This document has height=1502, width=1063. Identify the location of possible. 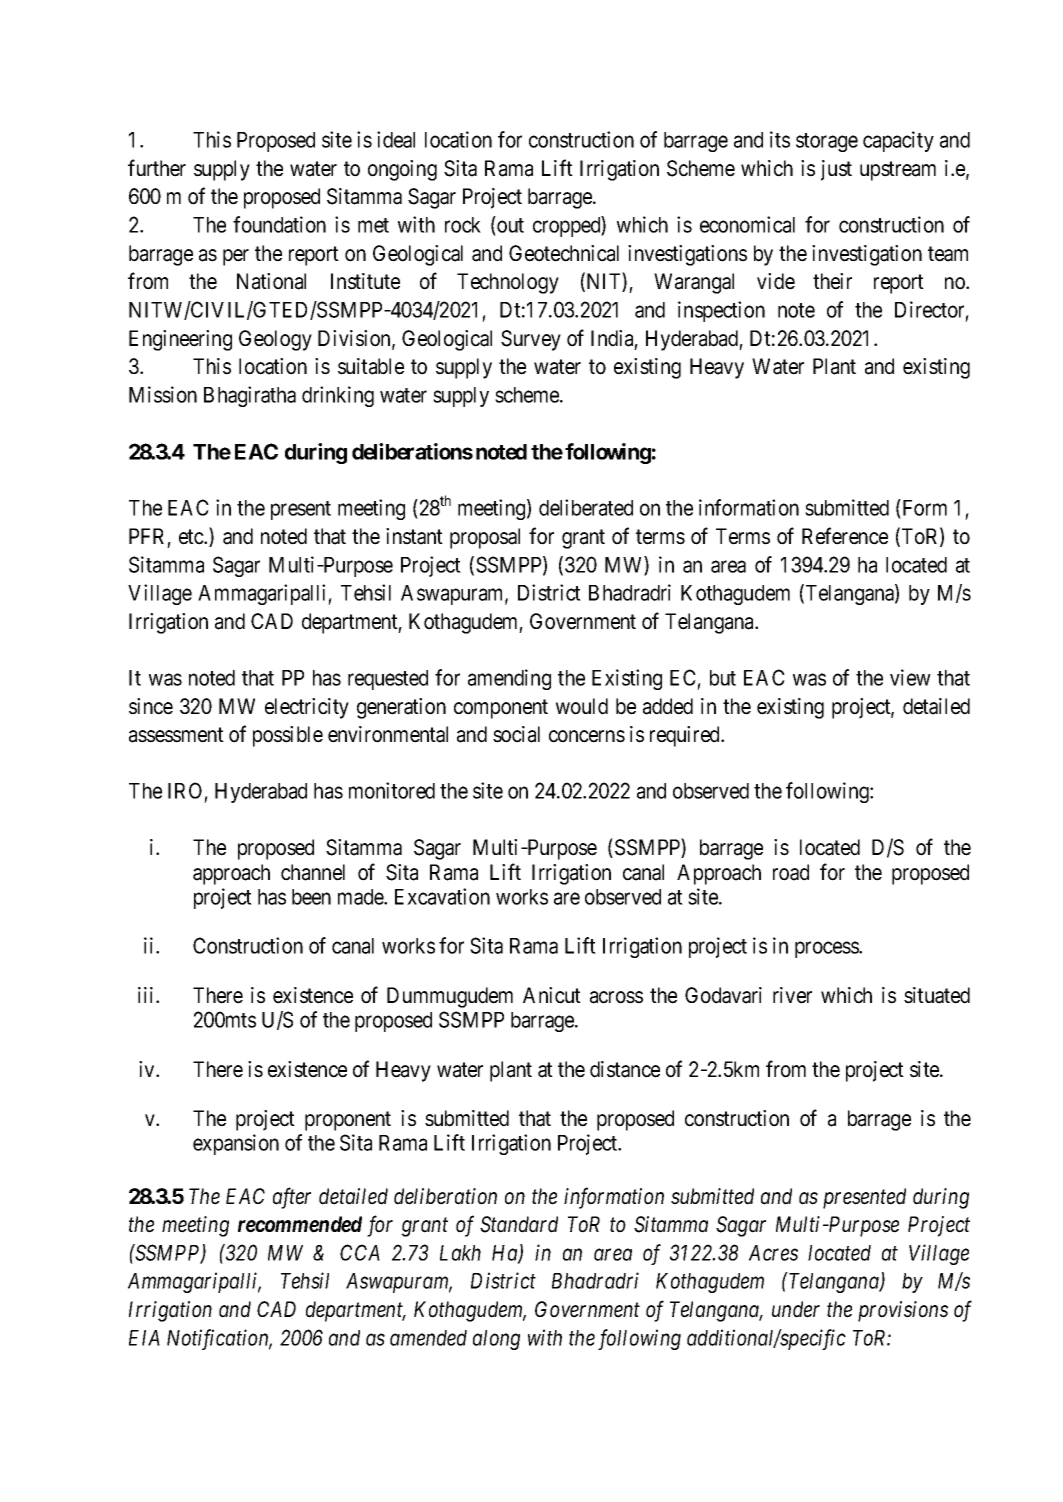
(288, 736).
